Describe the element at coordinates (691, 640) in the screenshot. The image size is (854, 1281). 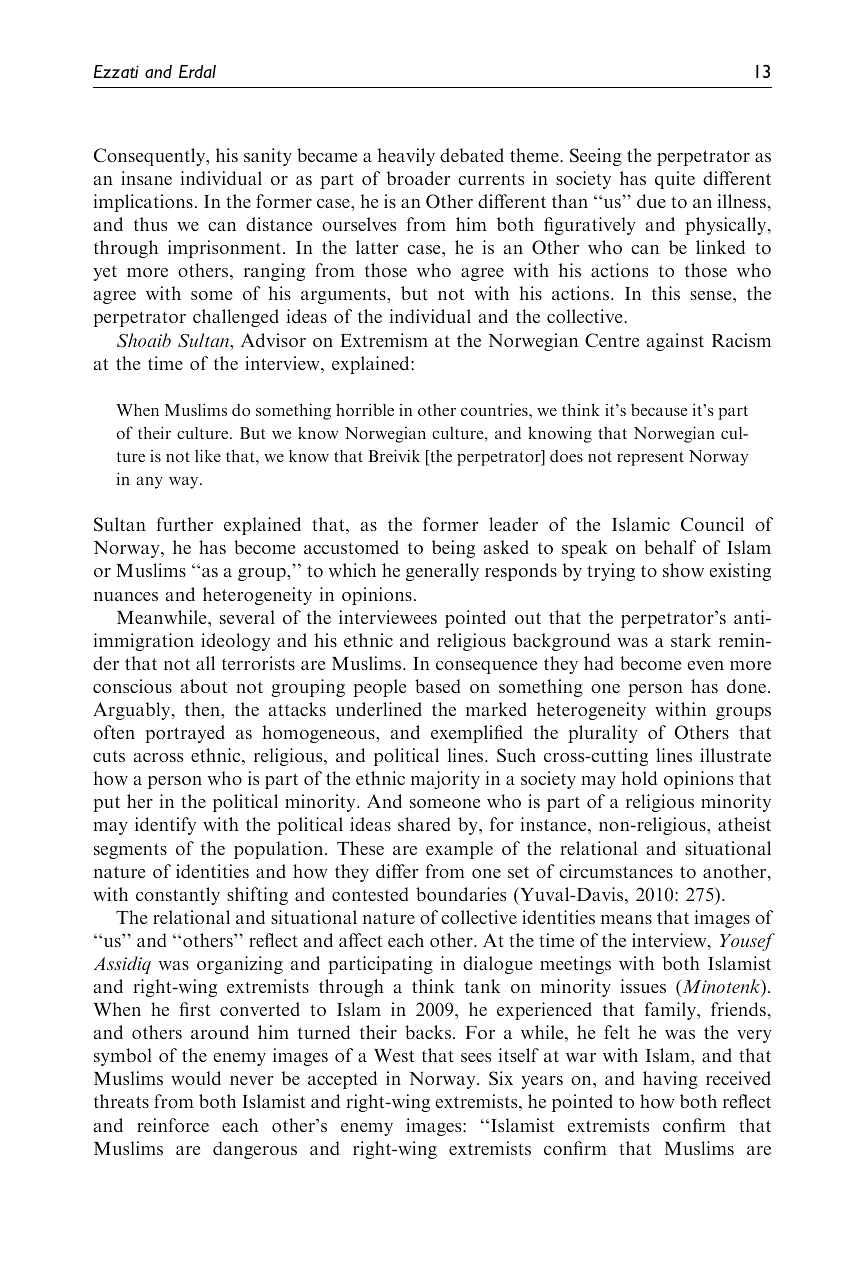
I see `stark` at that location.
